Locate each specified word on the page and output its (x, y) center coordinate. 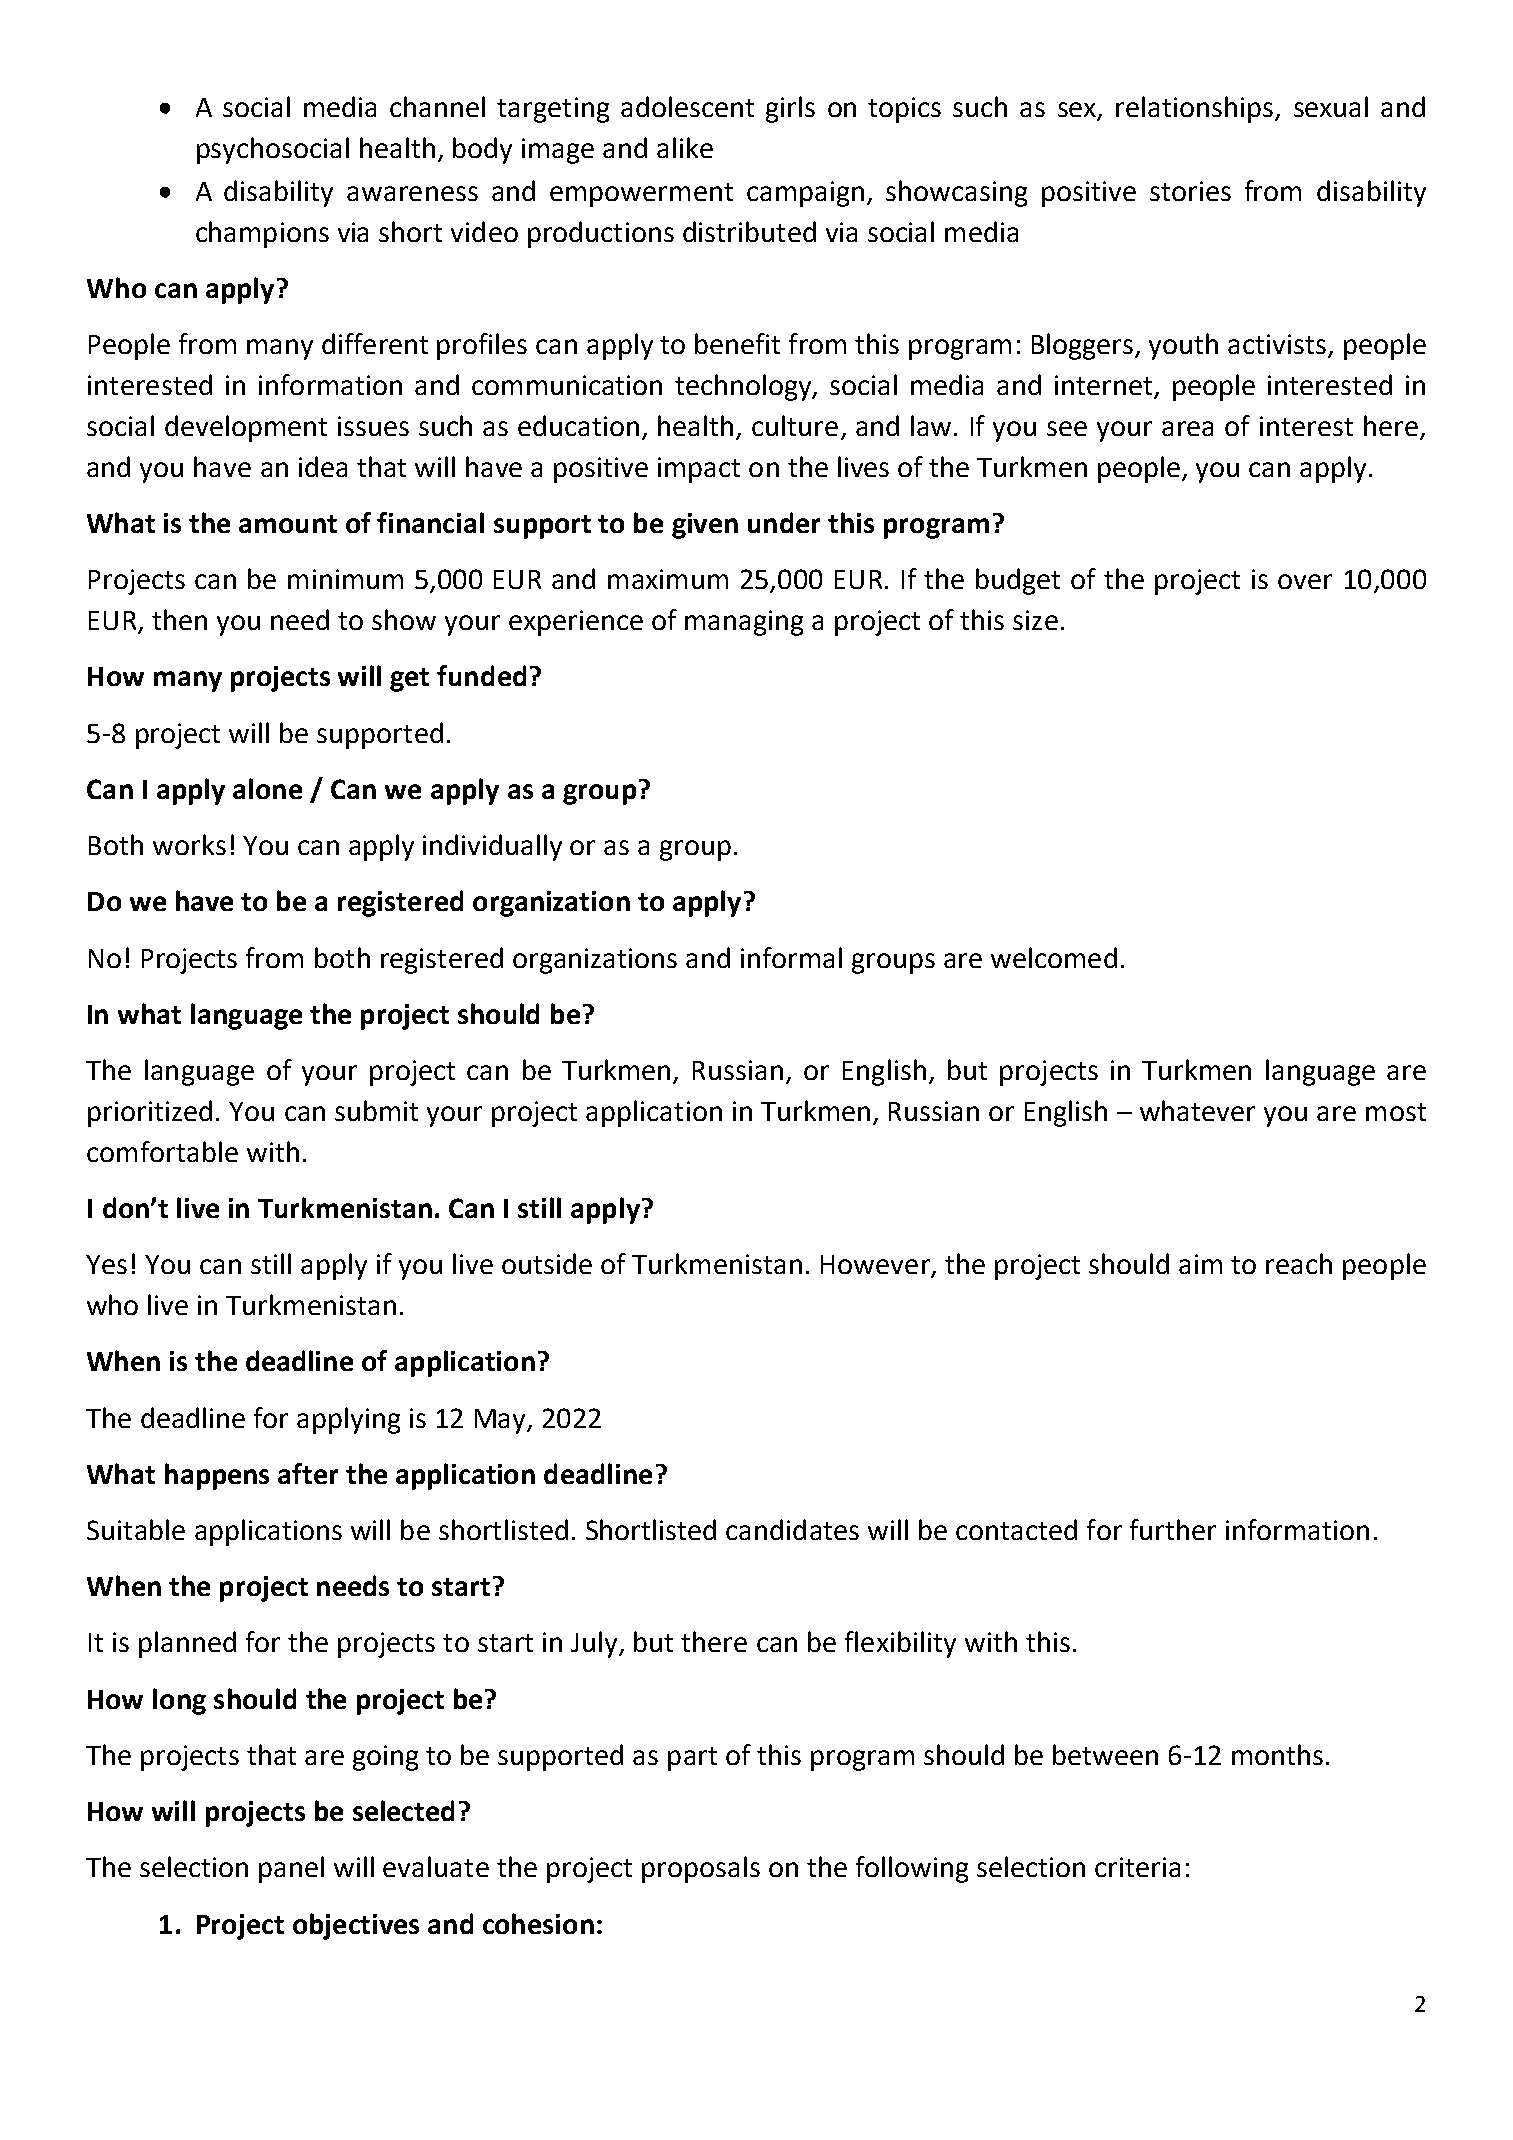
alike (685, 147)
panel (291, 1869)
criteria (1137, 1867)
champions (262, 234)
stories (1190, 191)
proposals (701, 1869)
